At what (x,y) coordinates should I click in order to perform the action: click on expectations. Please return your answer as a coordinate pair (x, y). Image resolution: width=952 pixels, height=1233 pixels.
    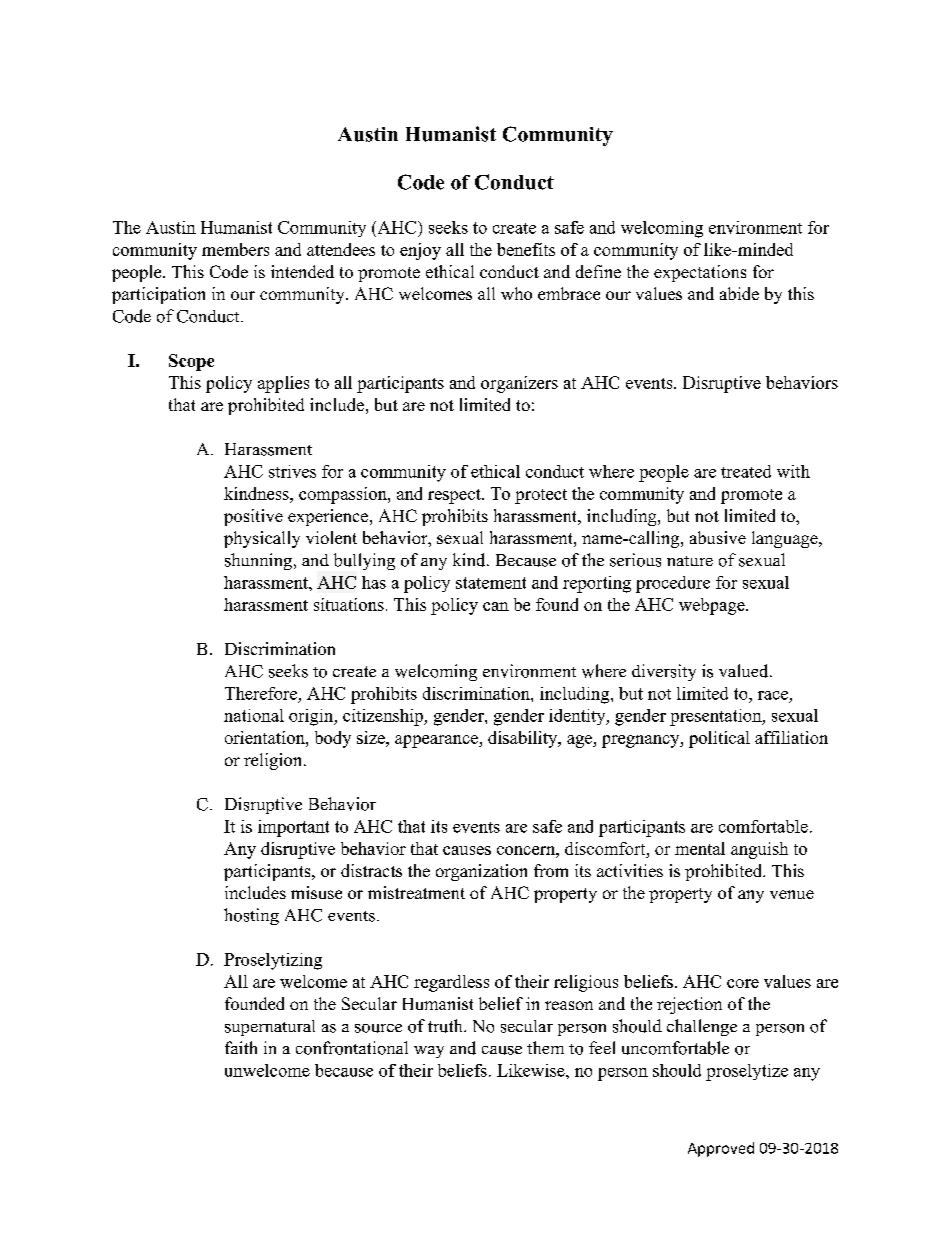
    Looking at the image, I should click on (700, 273).
